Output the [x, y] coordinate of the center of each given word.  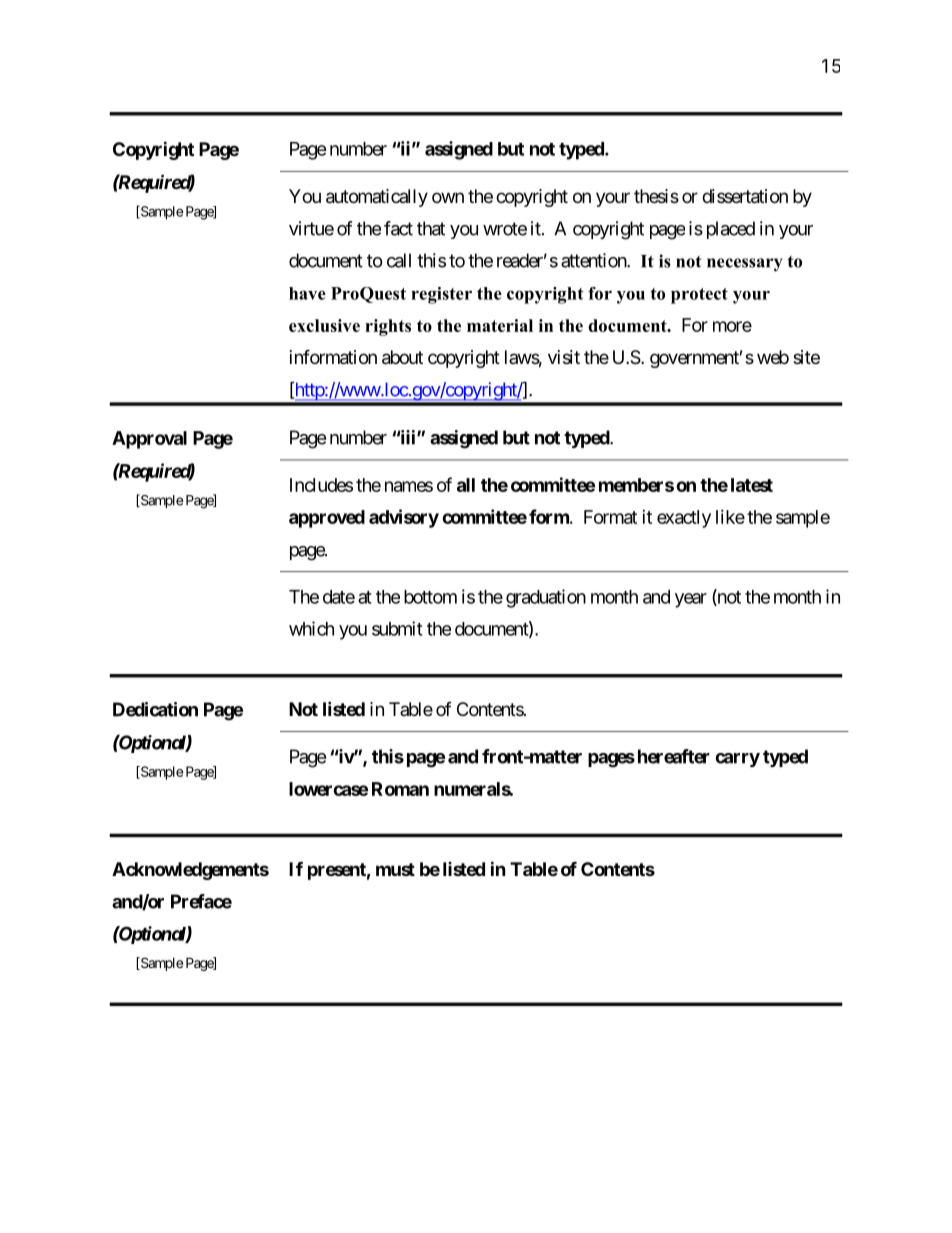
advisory [404, 518]
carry [737, 760]
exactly [684, 519]
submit [397, 628]
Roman [400, 789]
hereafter [674, 756]
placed [731, 230]
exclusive [324, 325]
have [307, 293]
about [402, 357]
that [431, 228]
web [773, 357]
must [395, 869]
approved [327, 519]
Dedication [155, 709]
